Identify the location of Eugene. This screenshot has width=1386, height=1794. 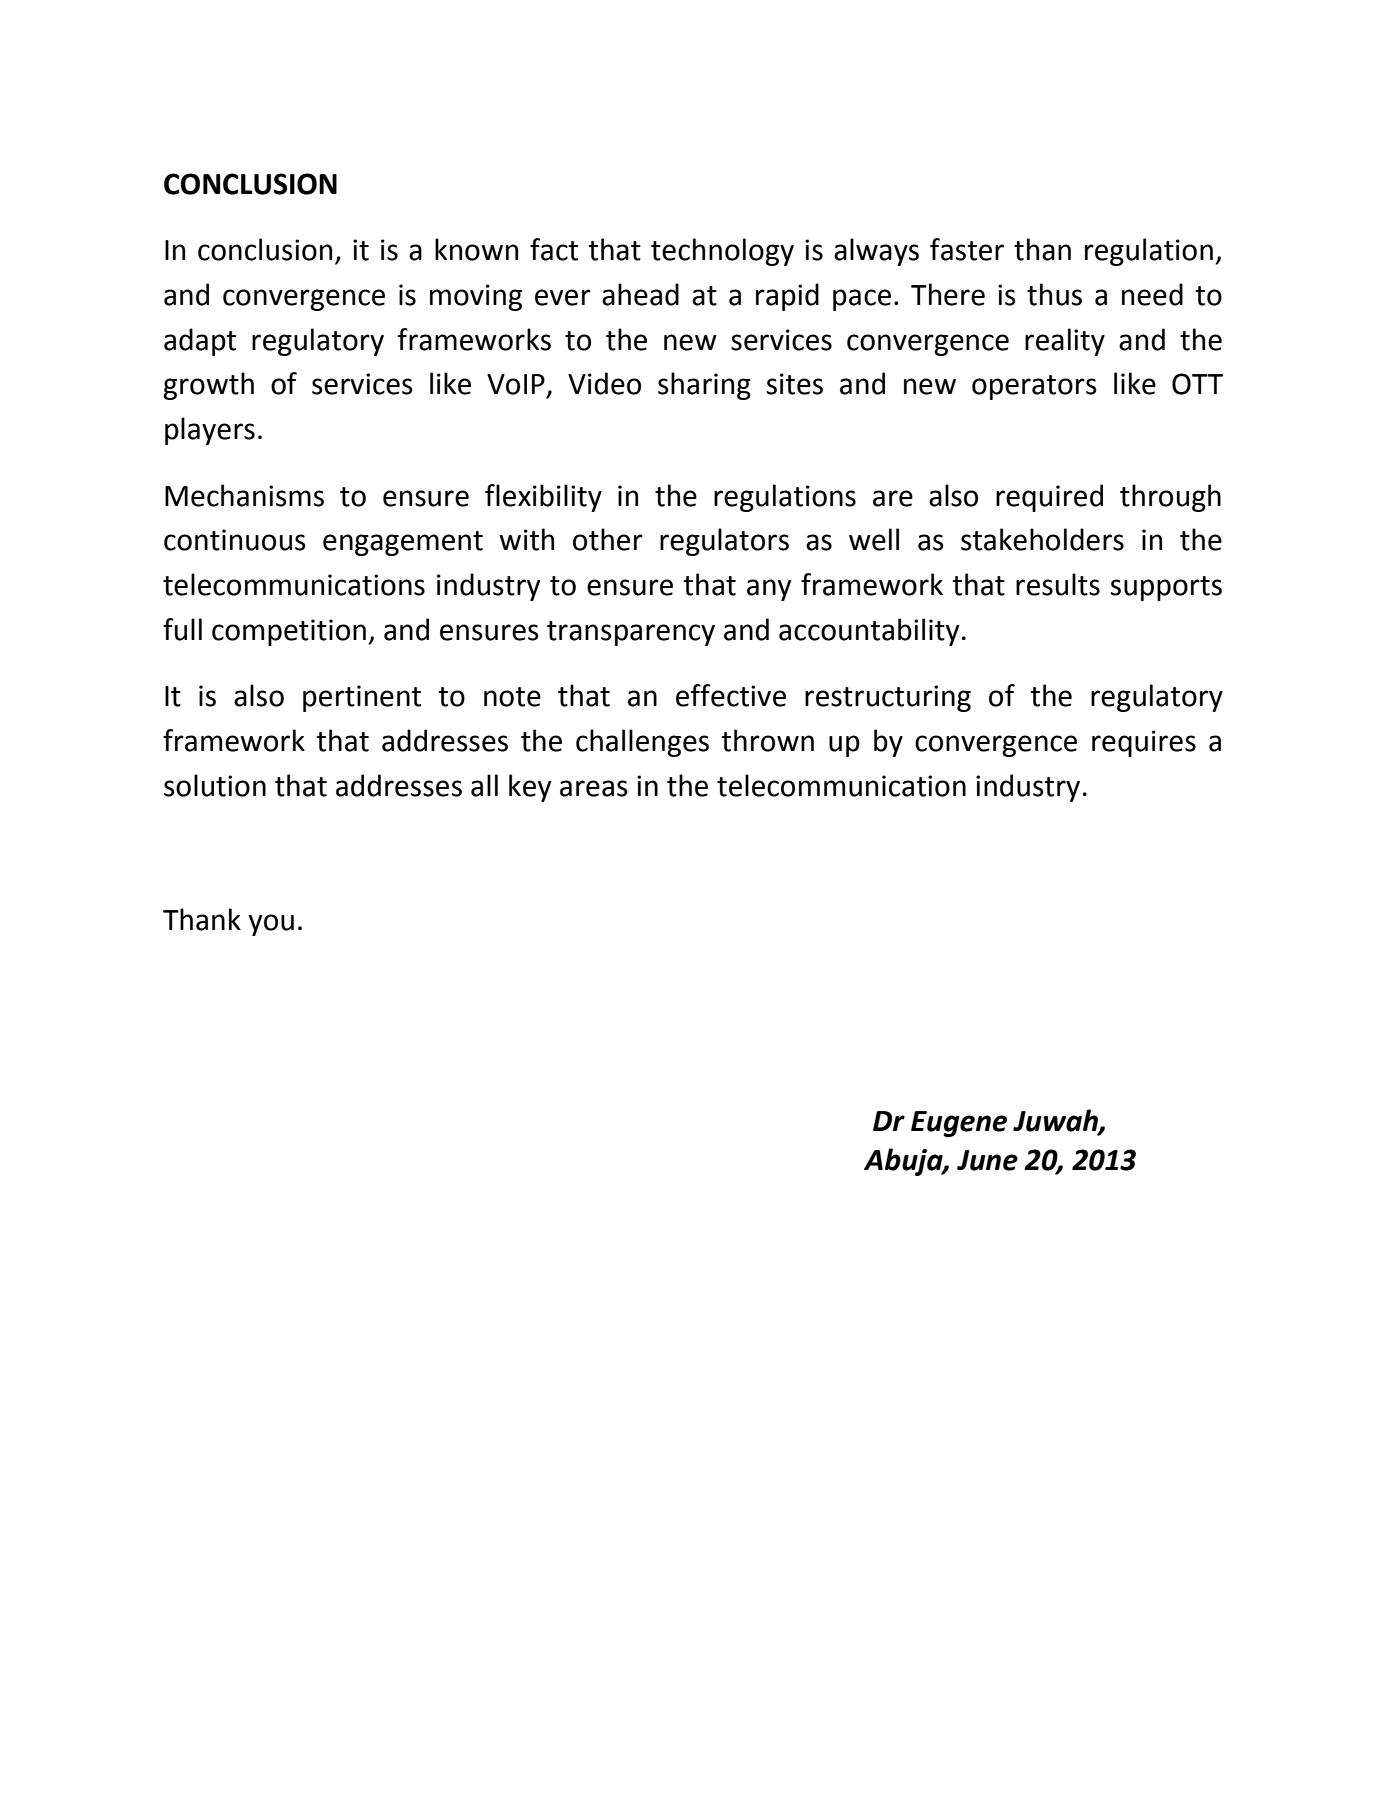
(959, 1124).
